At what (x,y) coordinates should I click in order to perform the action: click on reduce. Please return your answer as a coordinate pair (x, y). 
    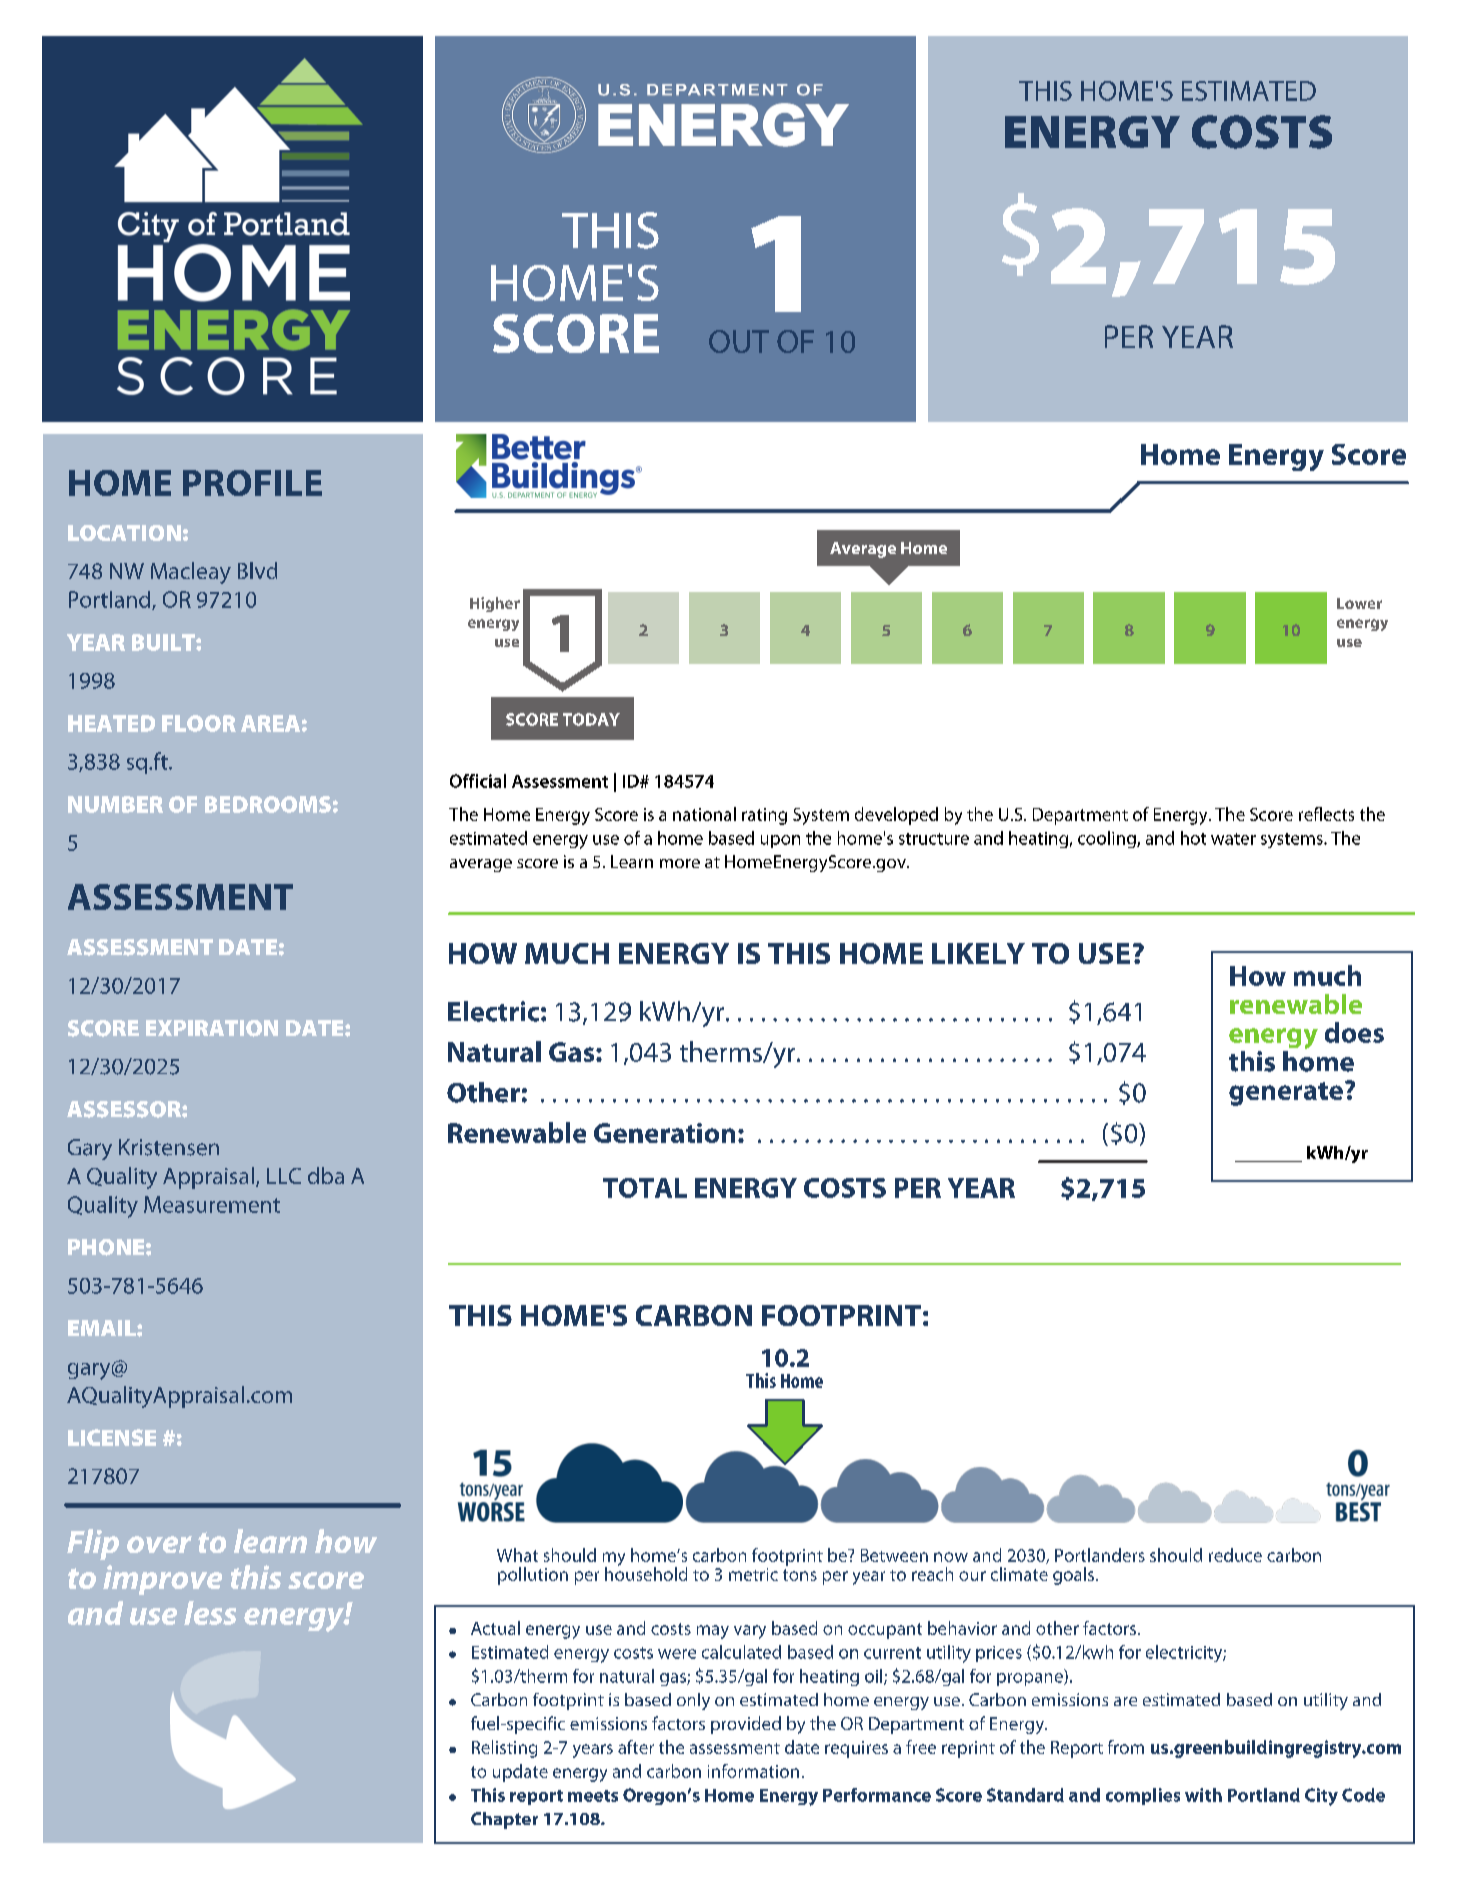
    Looking at the image, I should click on (1235, 1555).
